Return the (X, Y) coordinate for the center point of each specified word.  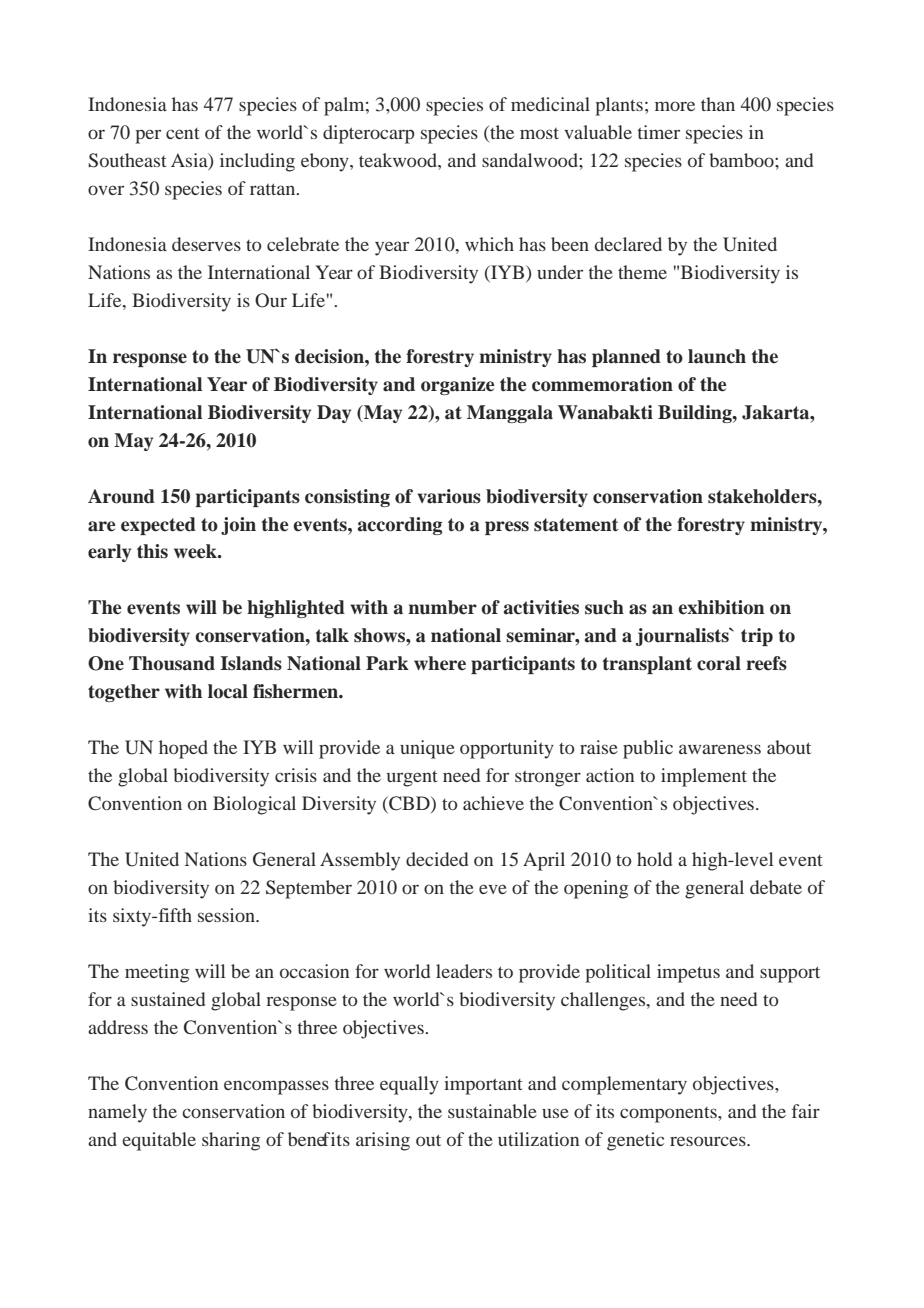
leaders (464, 971)
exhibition (721, 607)
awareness (720, 749)
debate (776, 887)
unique (427, 749)
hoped (183, 749)
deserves (206, 244)
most (539, 133)
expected (158, 526)
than (718, 104)
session (227, 915)
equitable (159, 1141)
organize (458, 386)
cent (182, 133)
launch (717, 356)
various (449, 496)
